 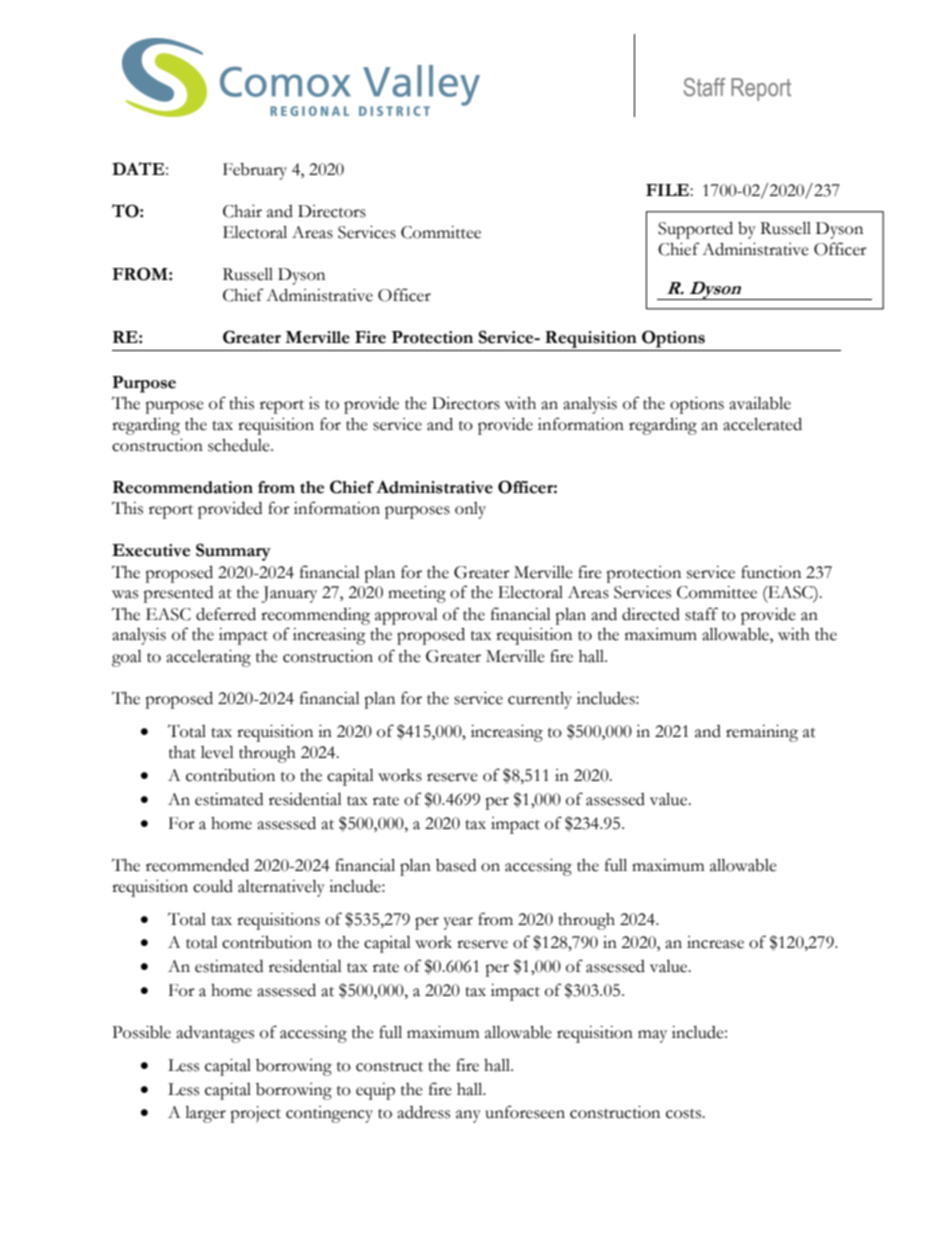 What do you see at coordinates (242, 211) in the screenshot?
I see `Chair` at bounding box center [242, 211].
